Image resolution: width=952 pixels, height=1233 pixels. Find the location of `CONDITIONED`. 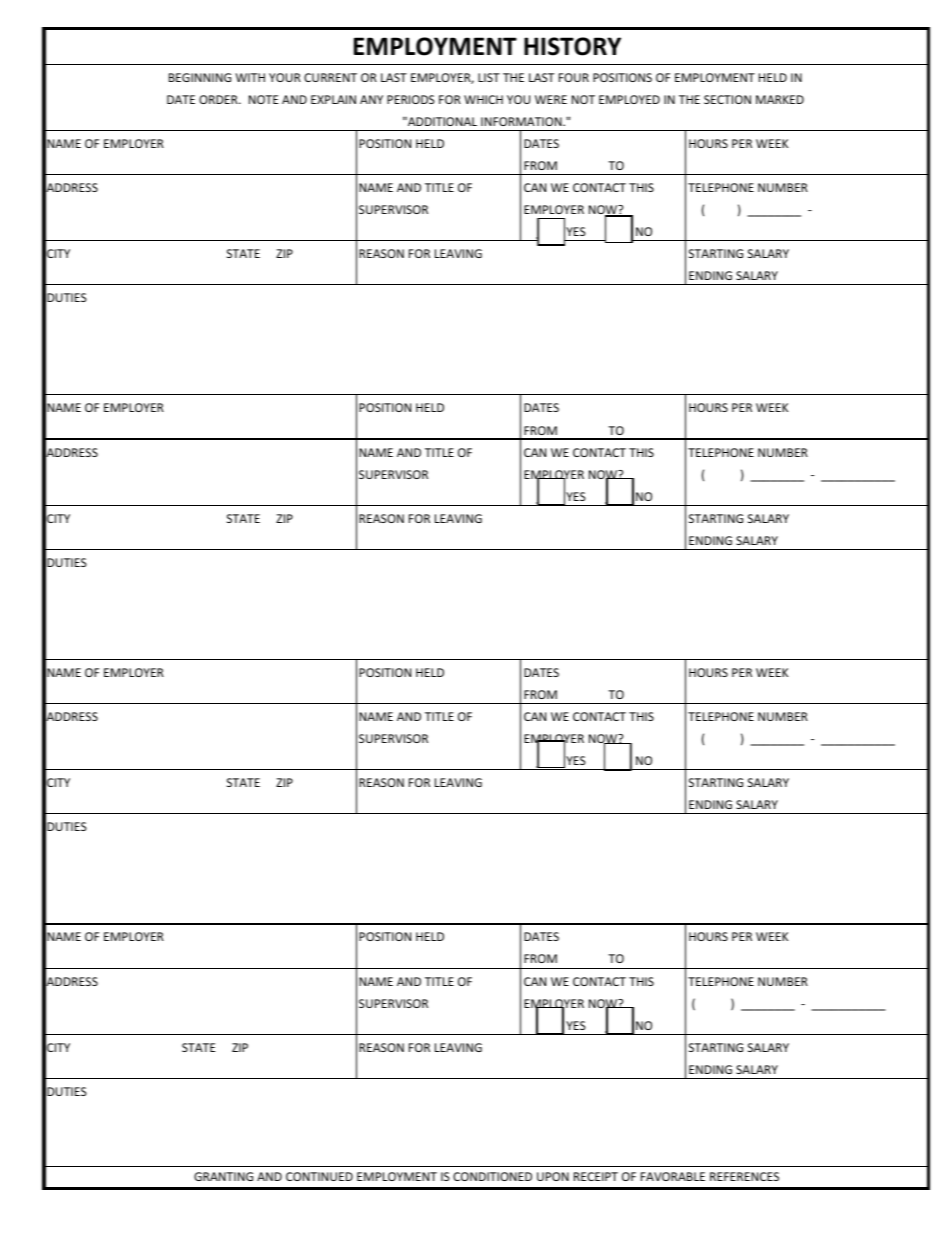

CONDITIONED is located at coordinates (492, 1176).
